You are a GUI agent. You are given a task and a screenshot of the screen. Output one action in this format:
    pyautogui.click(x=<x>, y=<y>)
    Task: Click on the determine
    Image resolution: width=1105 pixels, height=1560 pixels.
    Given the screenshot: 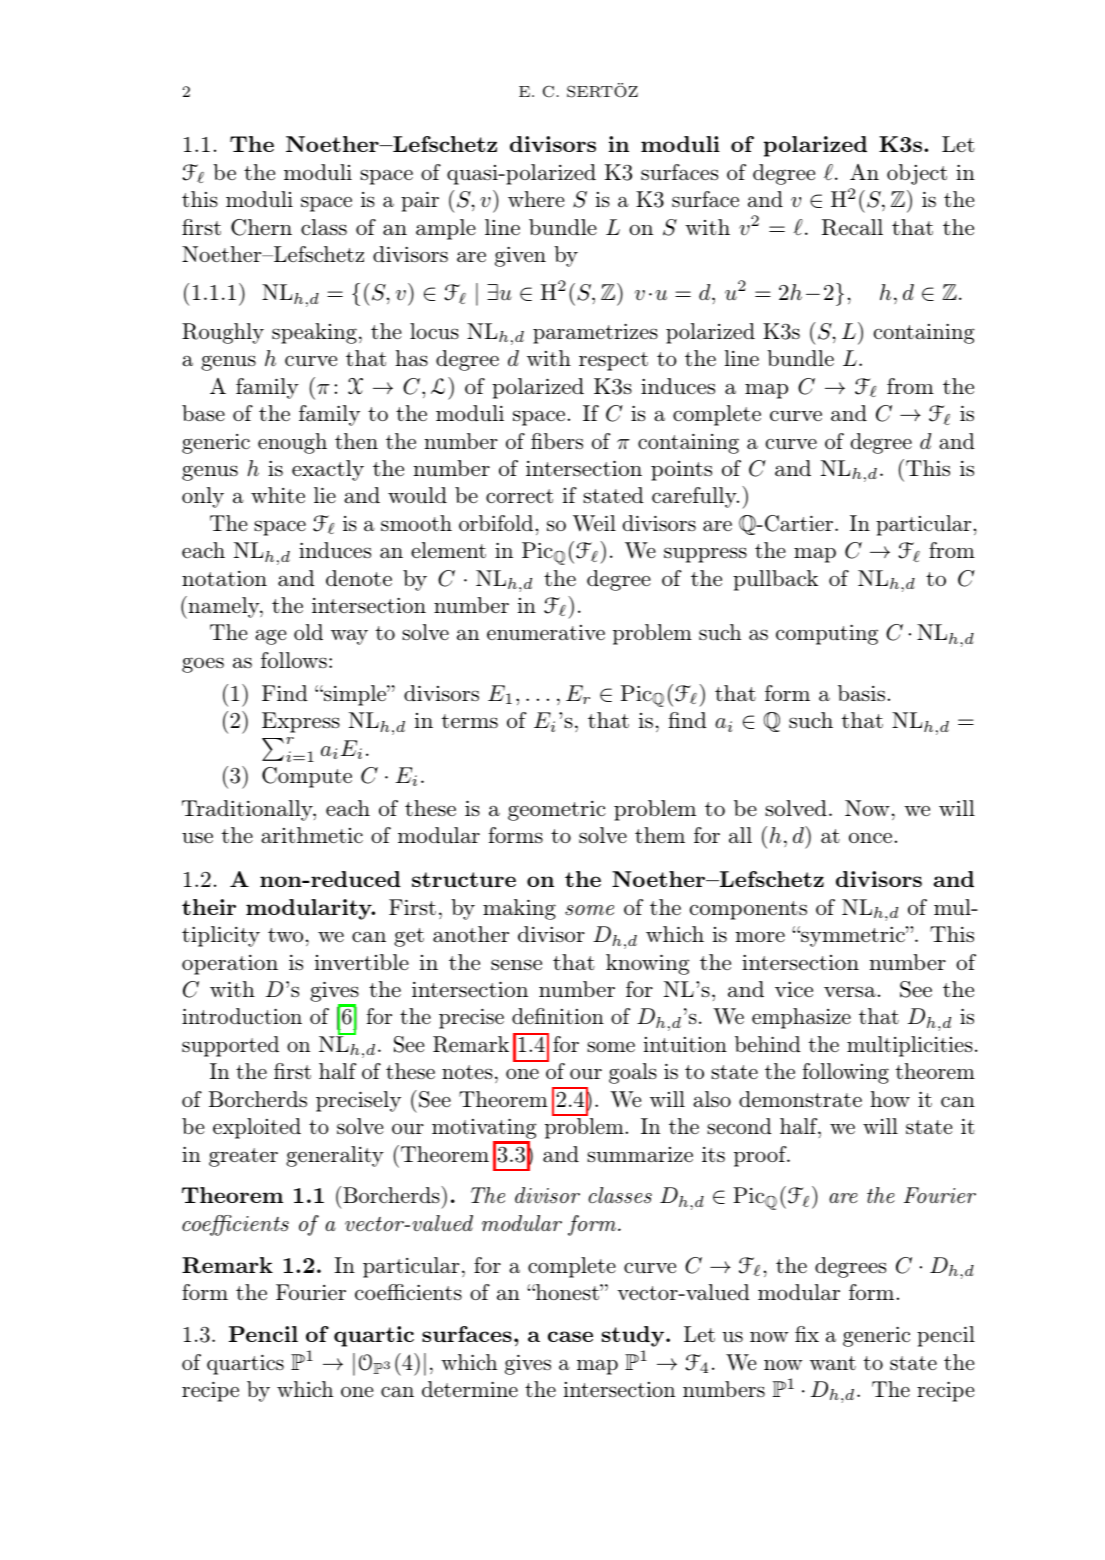 What is the action you would take?
    pyautogui.click(x=470, y=1389)
